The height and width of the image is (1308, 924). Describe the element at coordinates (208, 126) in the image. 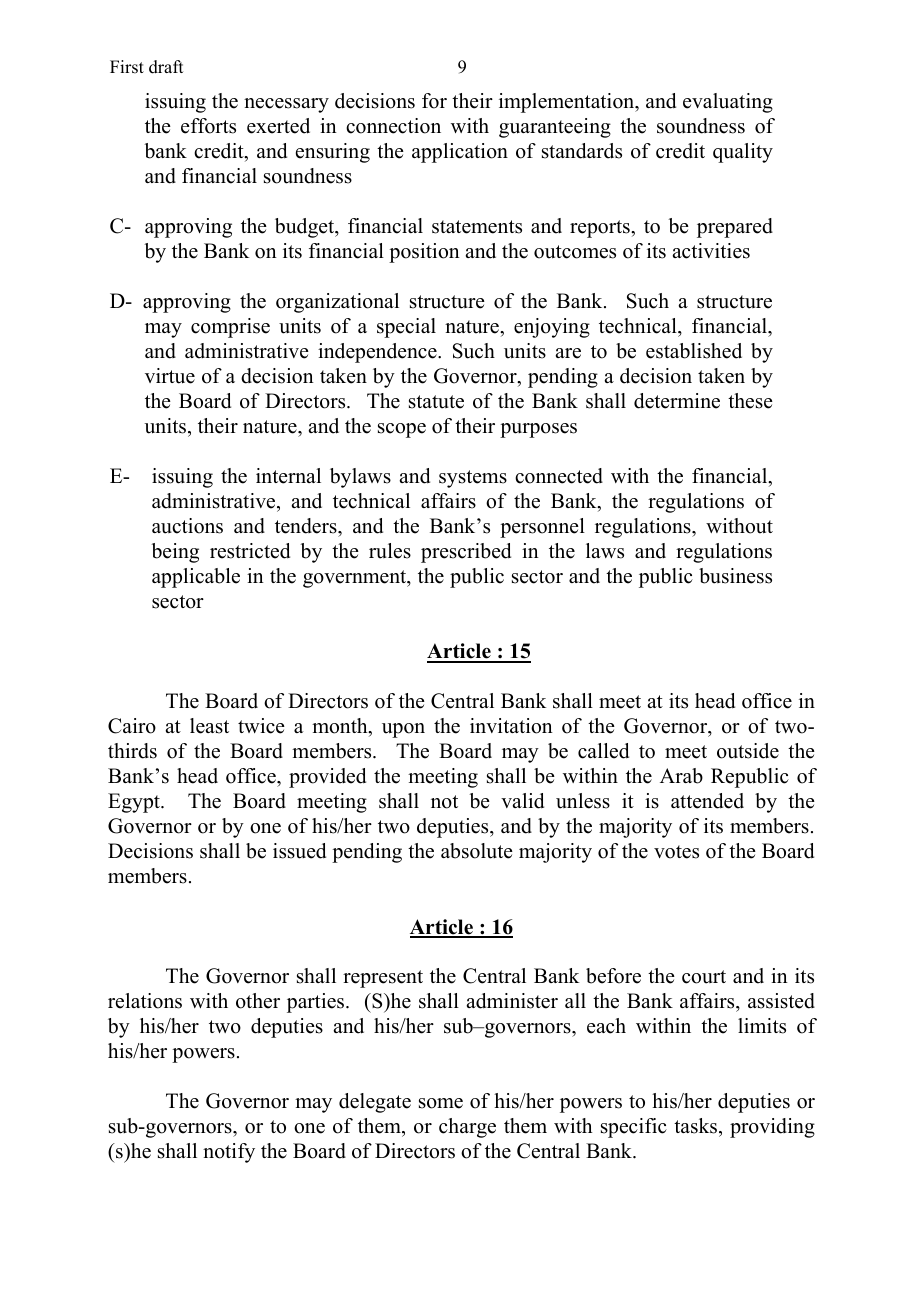

I see `efforts` at that location.
